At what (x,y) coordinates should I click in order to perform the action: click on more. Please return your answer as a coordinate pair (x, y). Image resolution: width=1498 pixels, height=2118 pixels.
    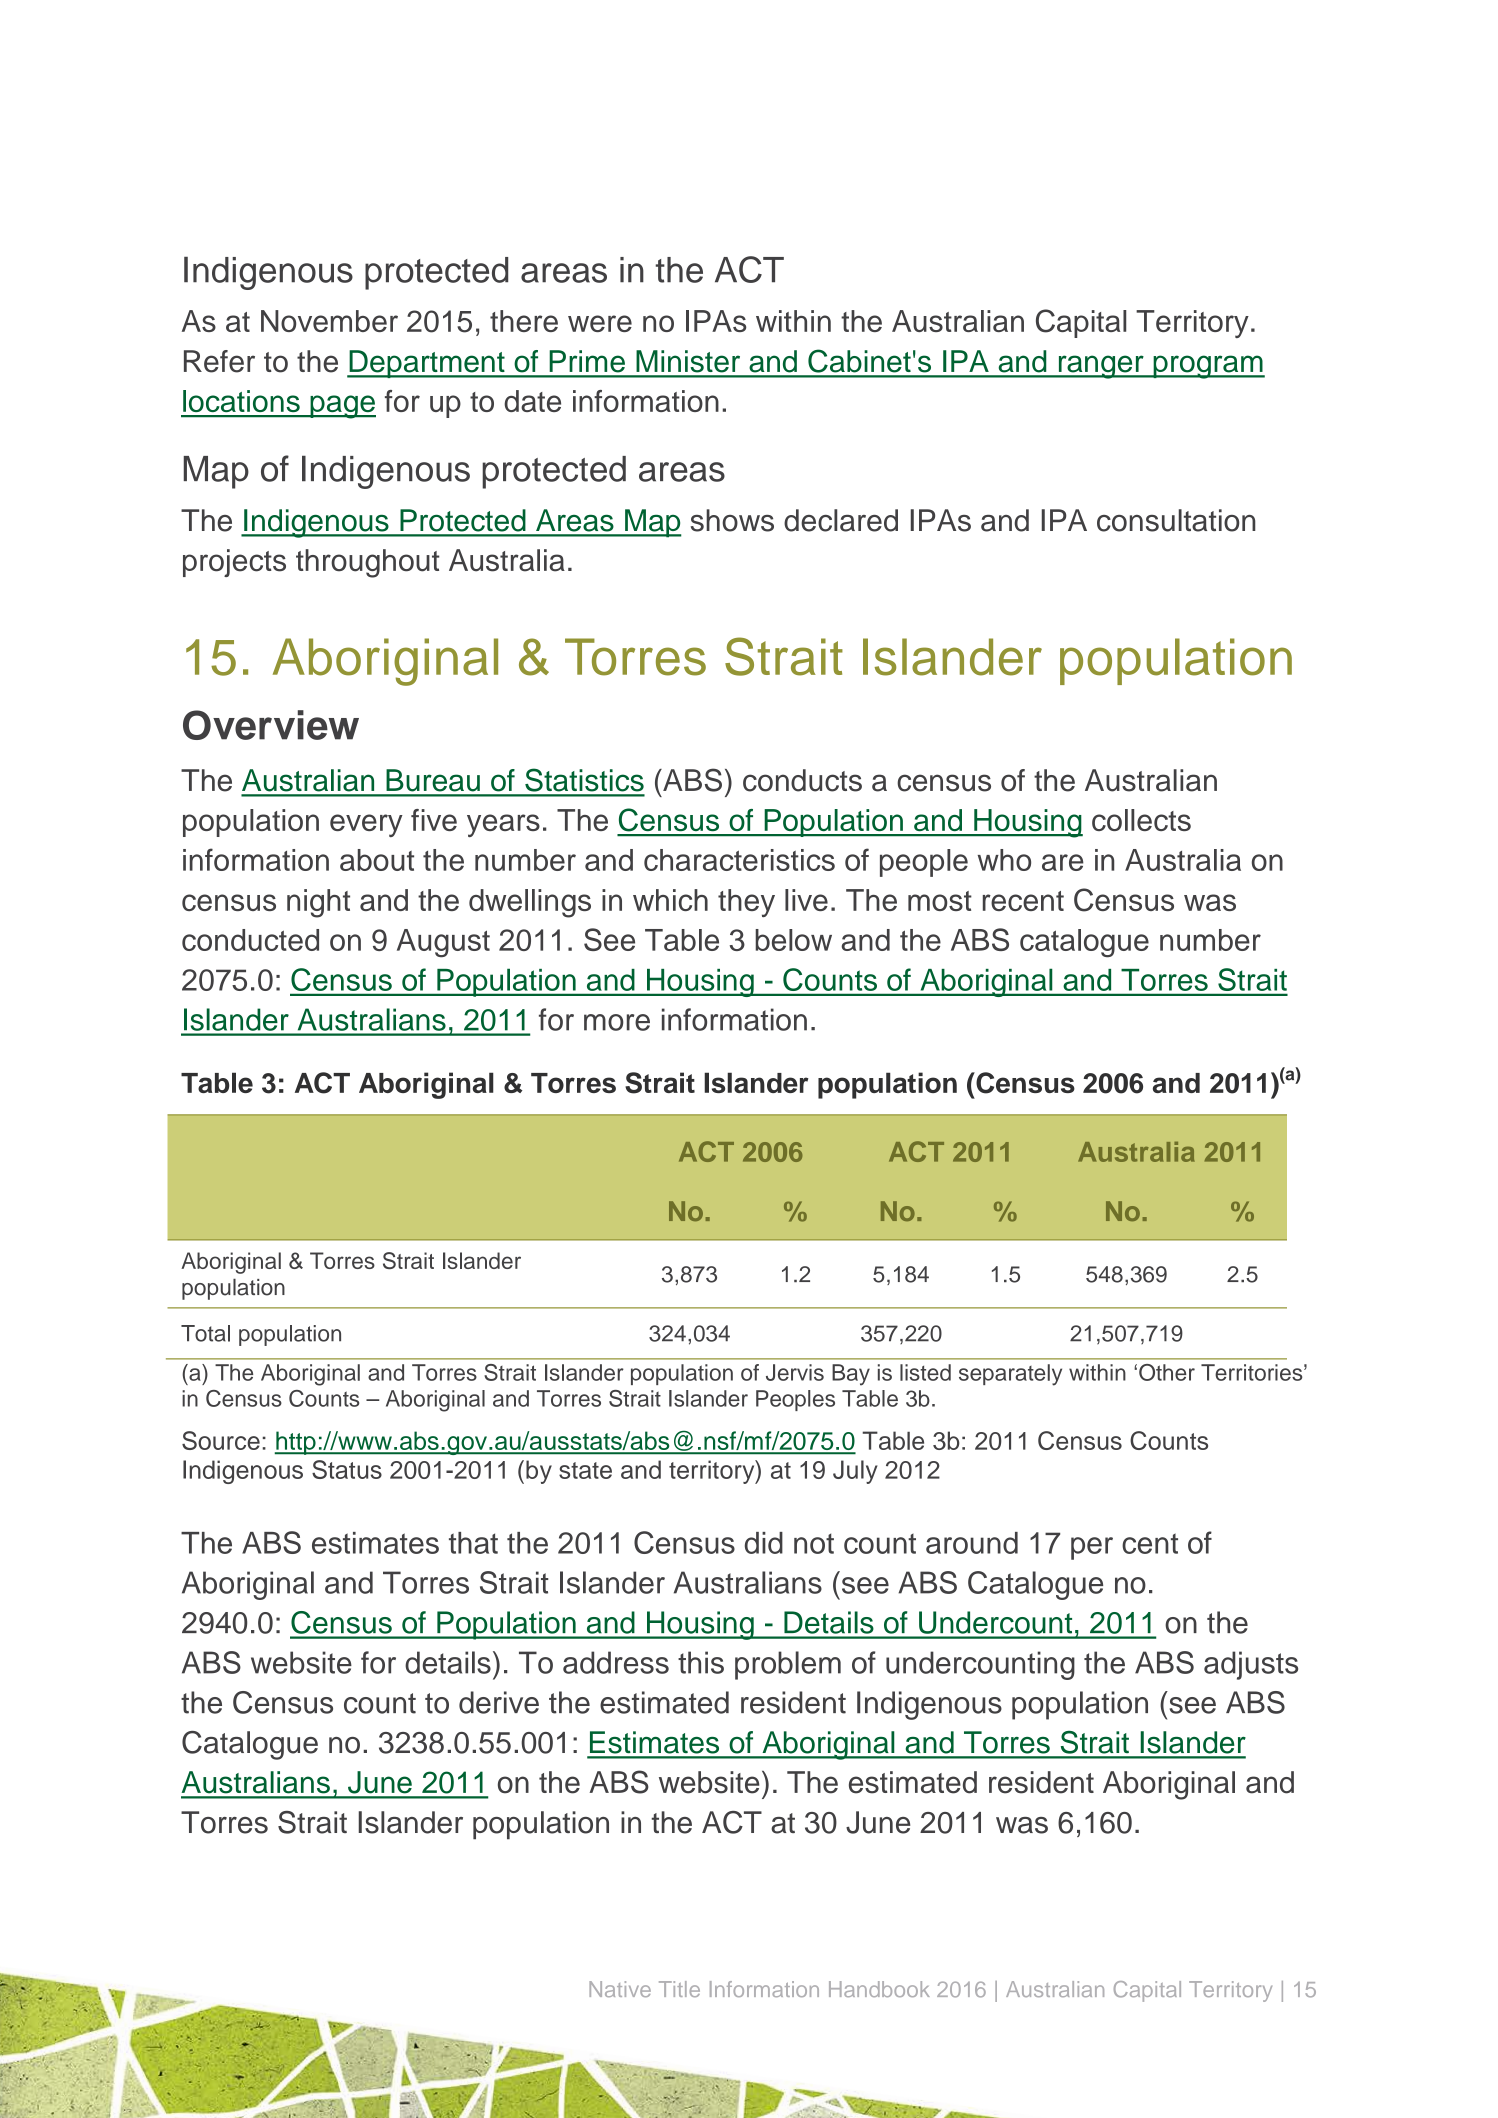
    Looking at the image, I should click on (617, 1022).
